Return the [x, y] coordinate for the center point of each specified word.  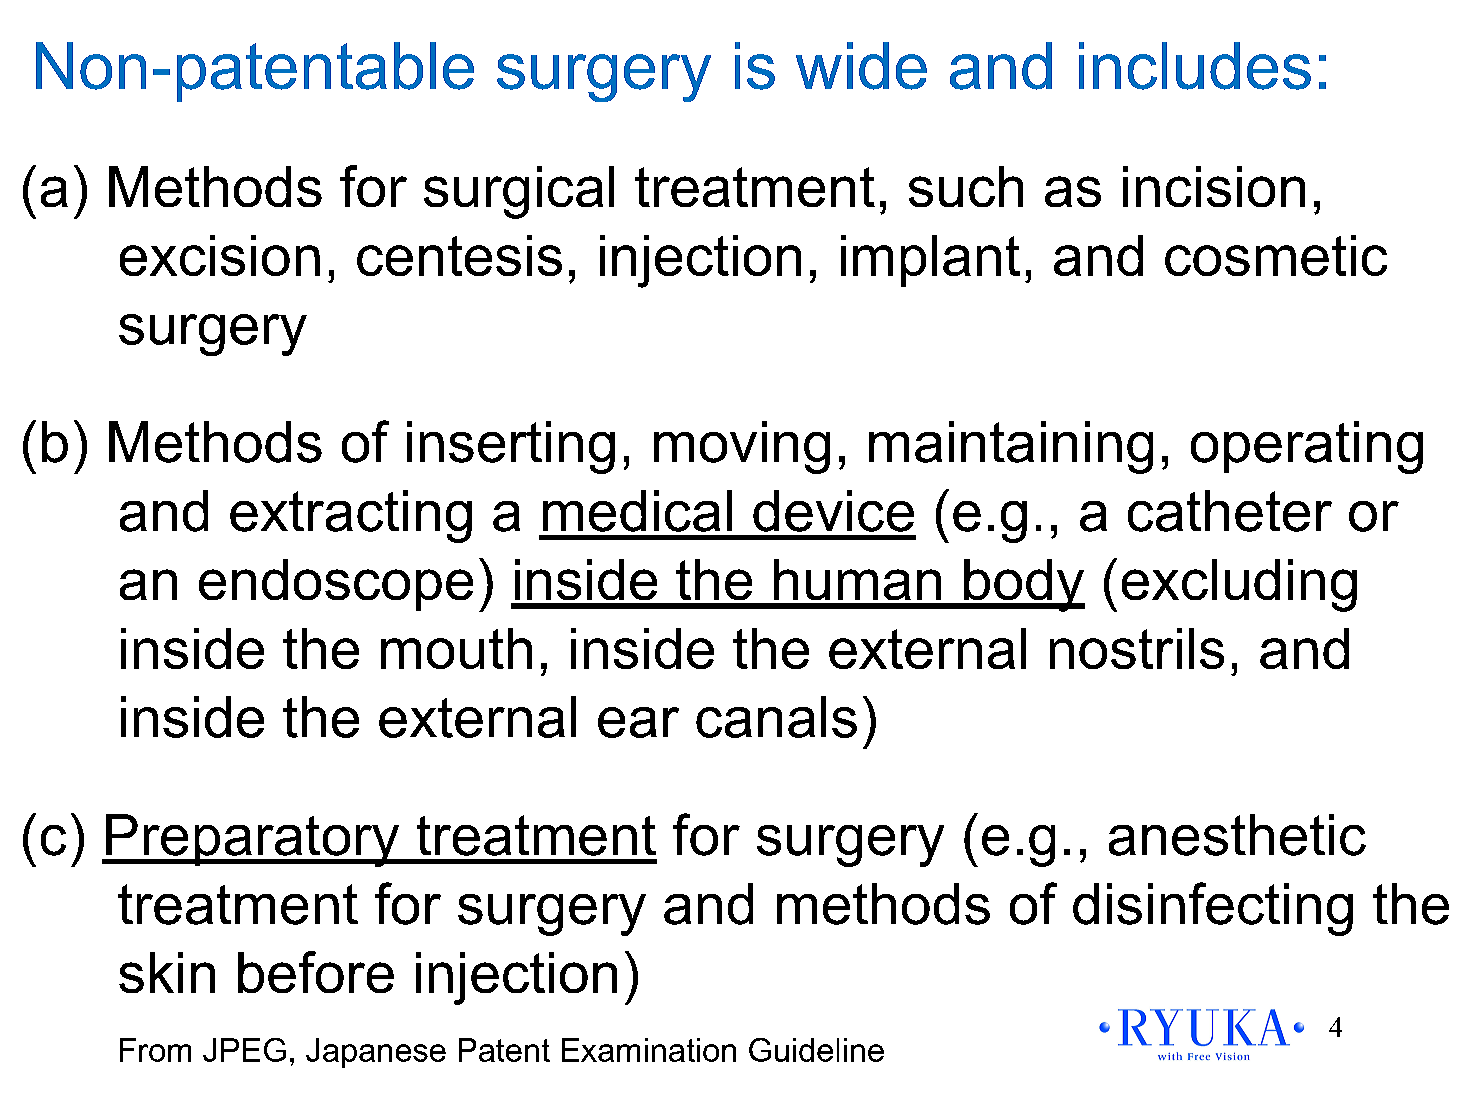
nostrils [1137, 648]
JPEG [244, 1050]
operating [1307, 447]
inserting [511, 447]
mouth [456, 648]
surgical [519, 192]
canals [776, 717]
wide [861, 66]
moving [742, 447]
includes [1195, 66]
